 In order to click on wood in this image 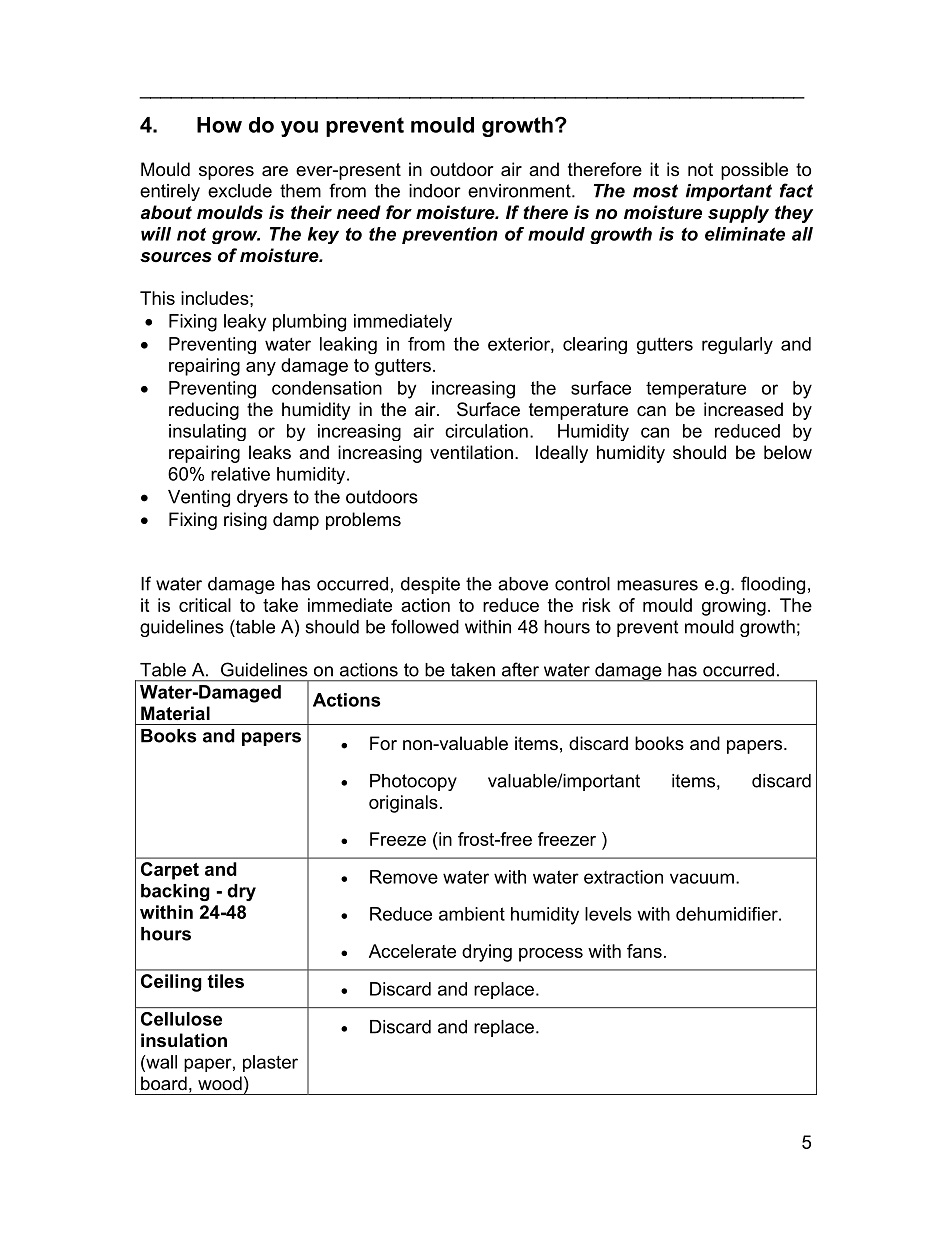, I will do `click(220, 1083)`.
